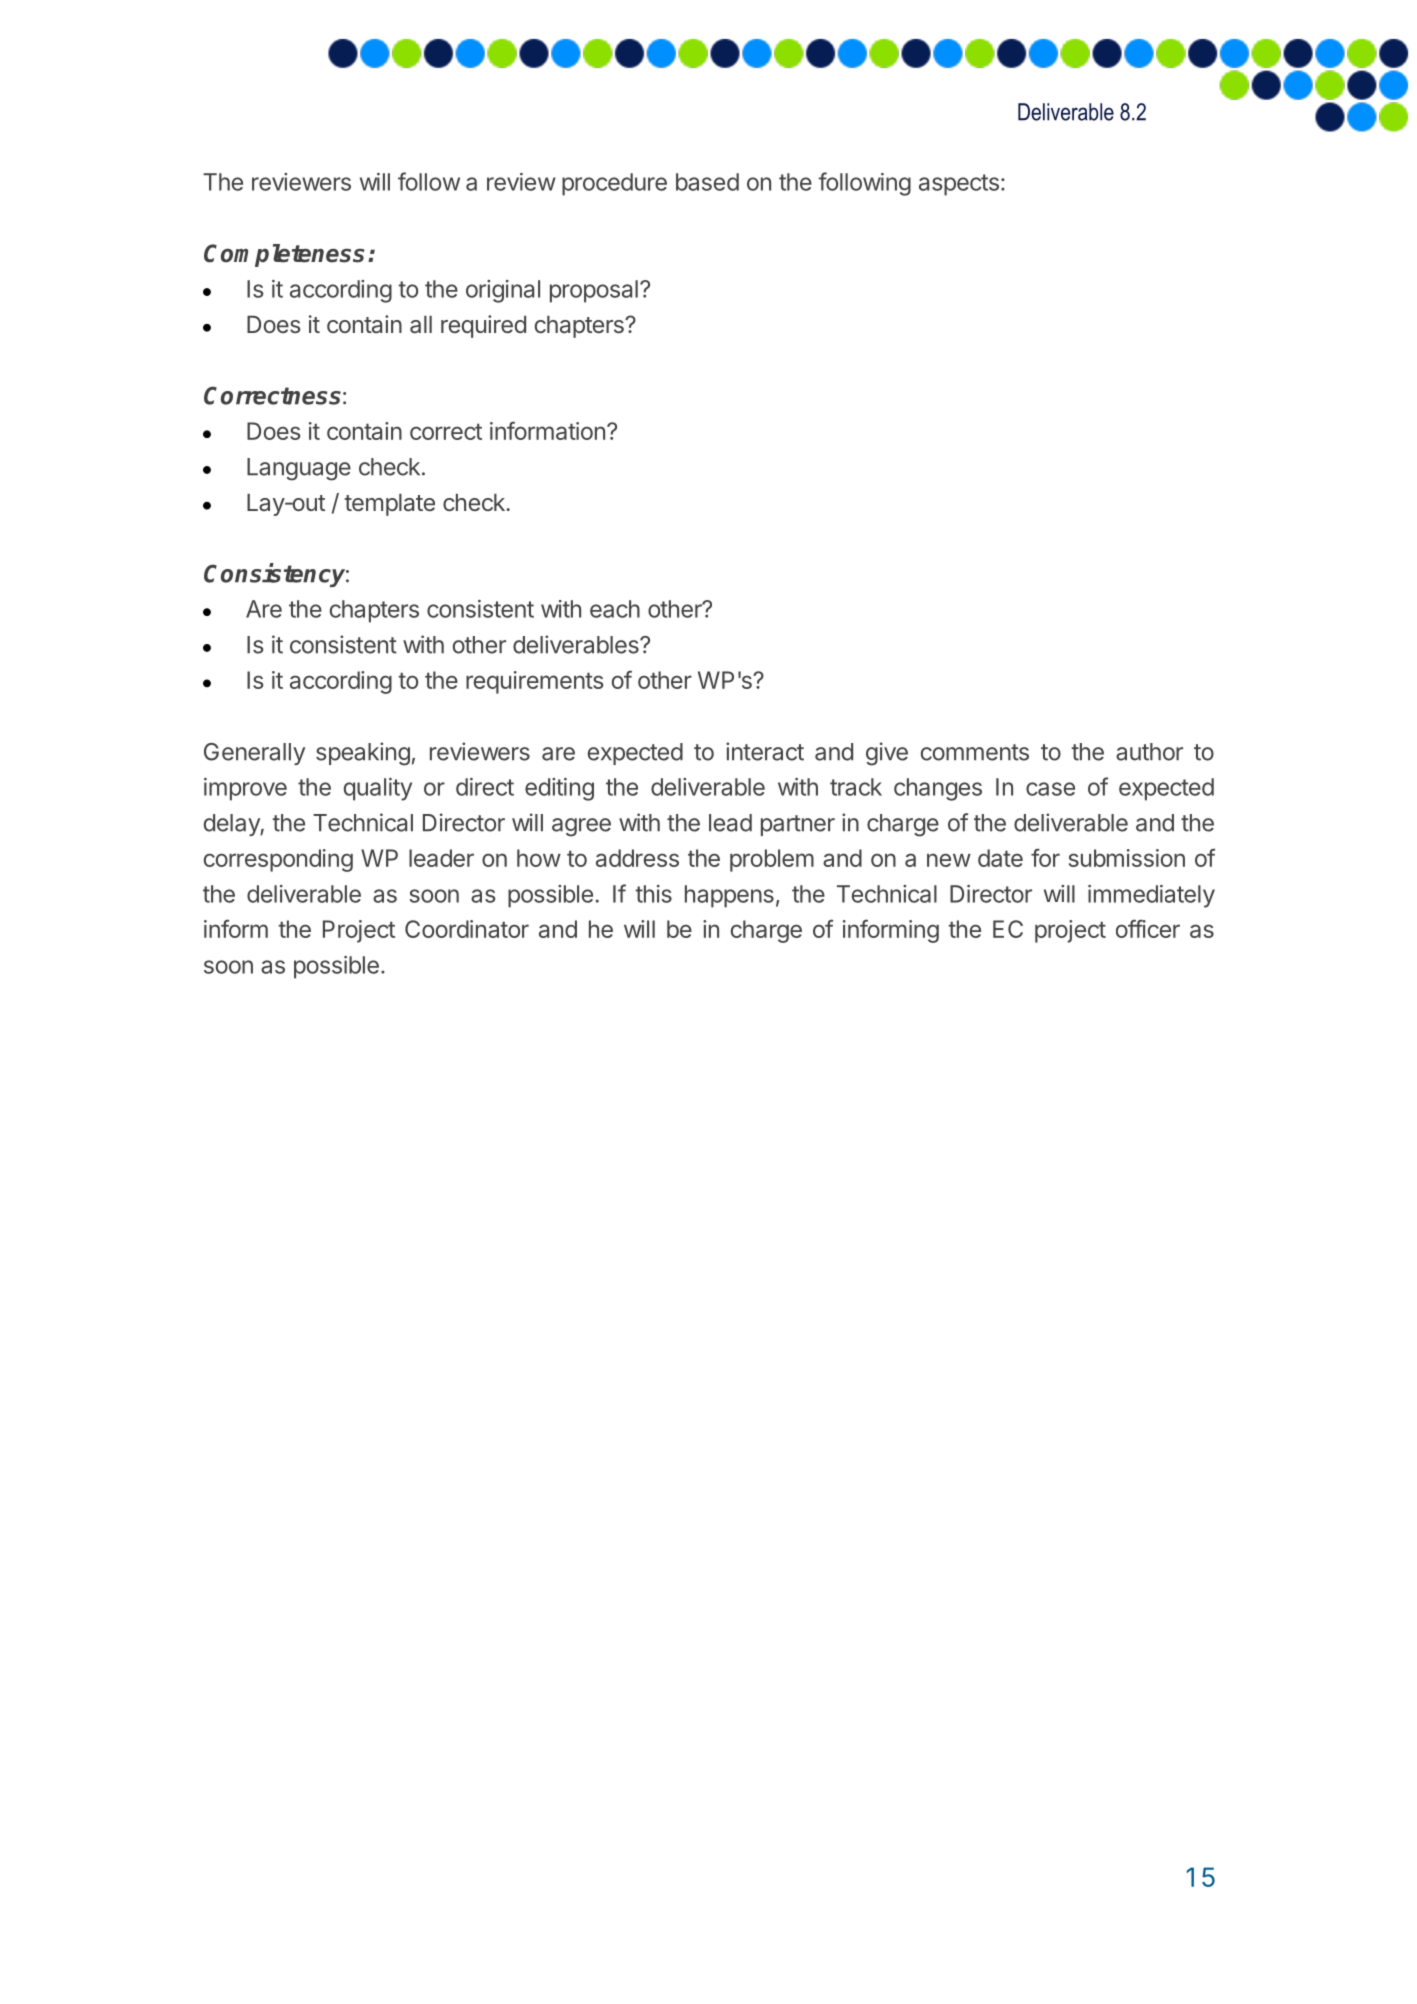  I want to click on template, so click(390, 505).
